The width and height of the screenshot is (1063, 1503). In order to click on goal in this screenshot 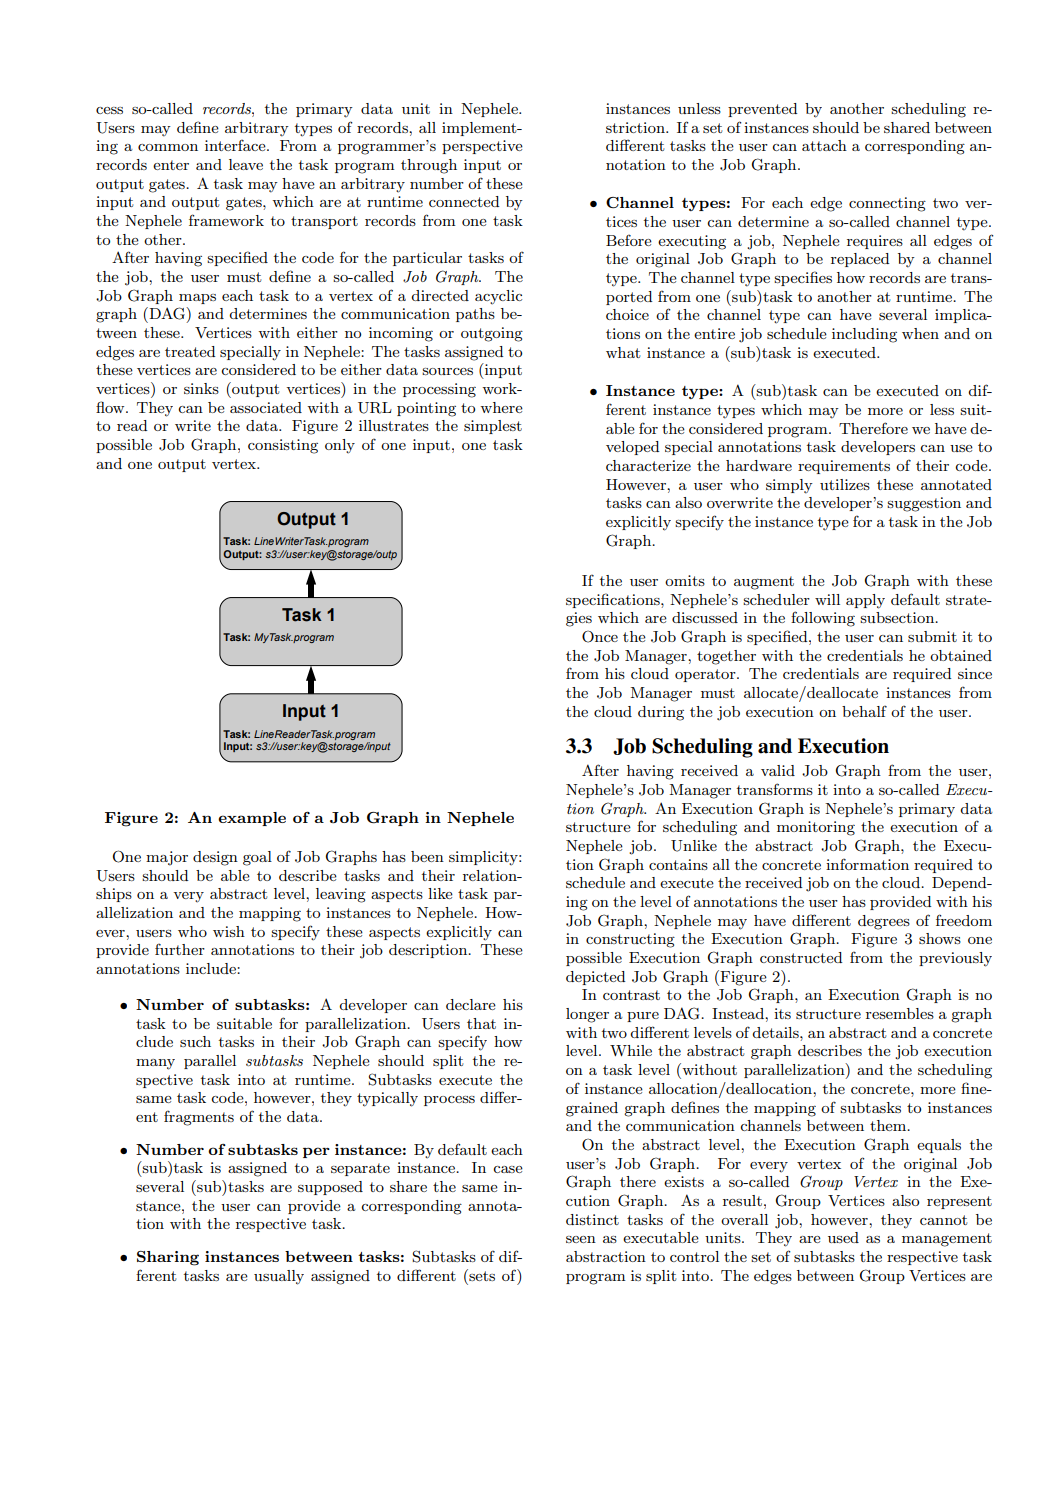, I will do `click(257, 858)`.
